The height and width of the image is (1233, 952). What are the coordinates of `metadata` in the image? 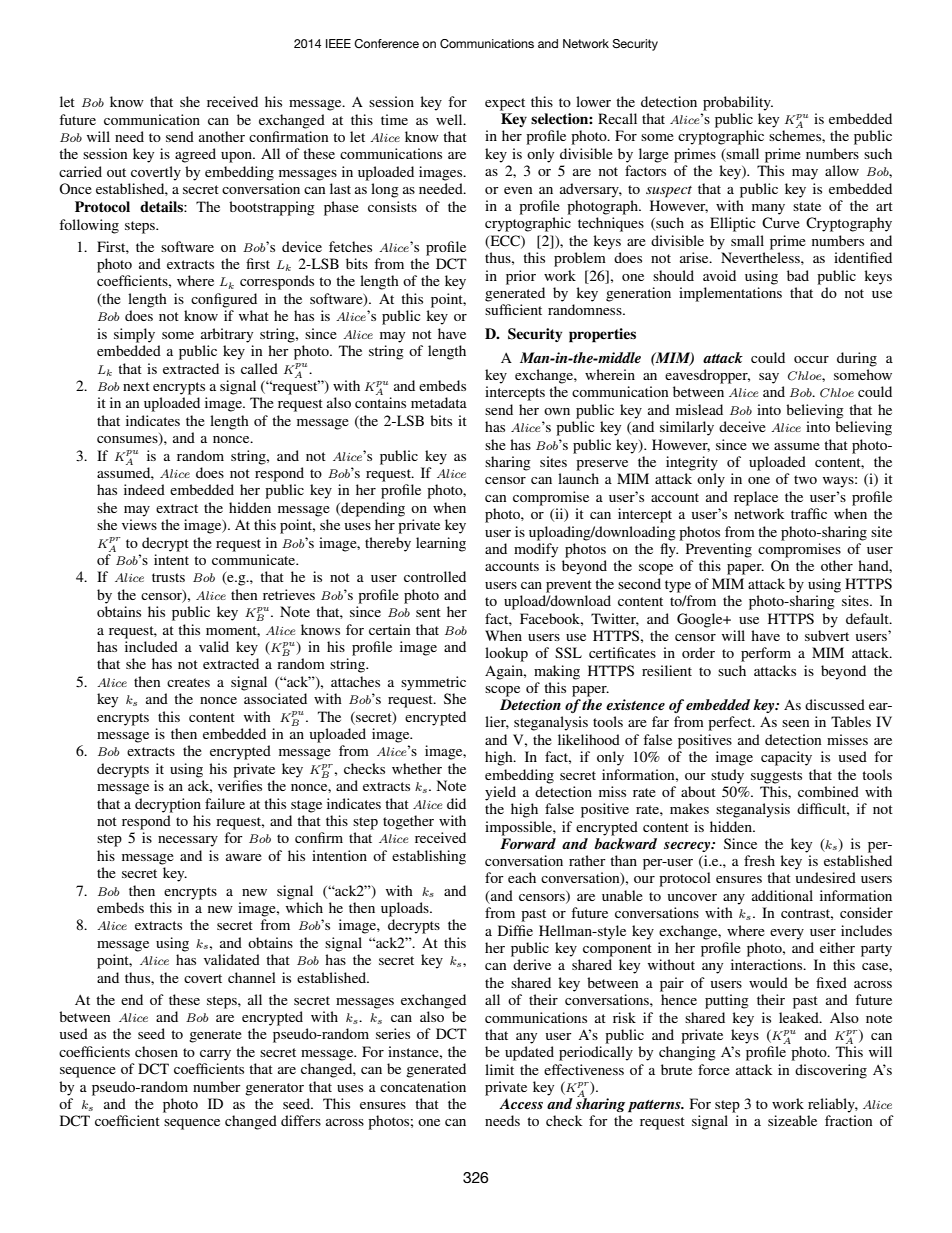 It's located at (439, 402).
